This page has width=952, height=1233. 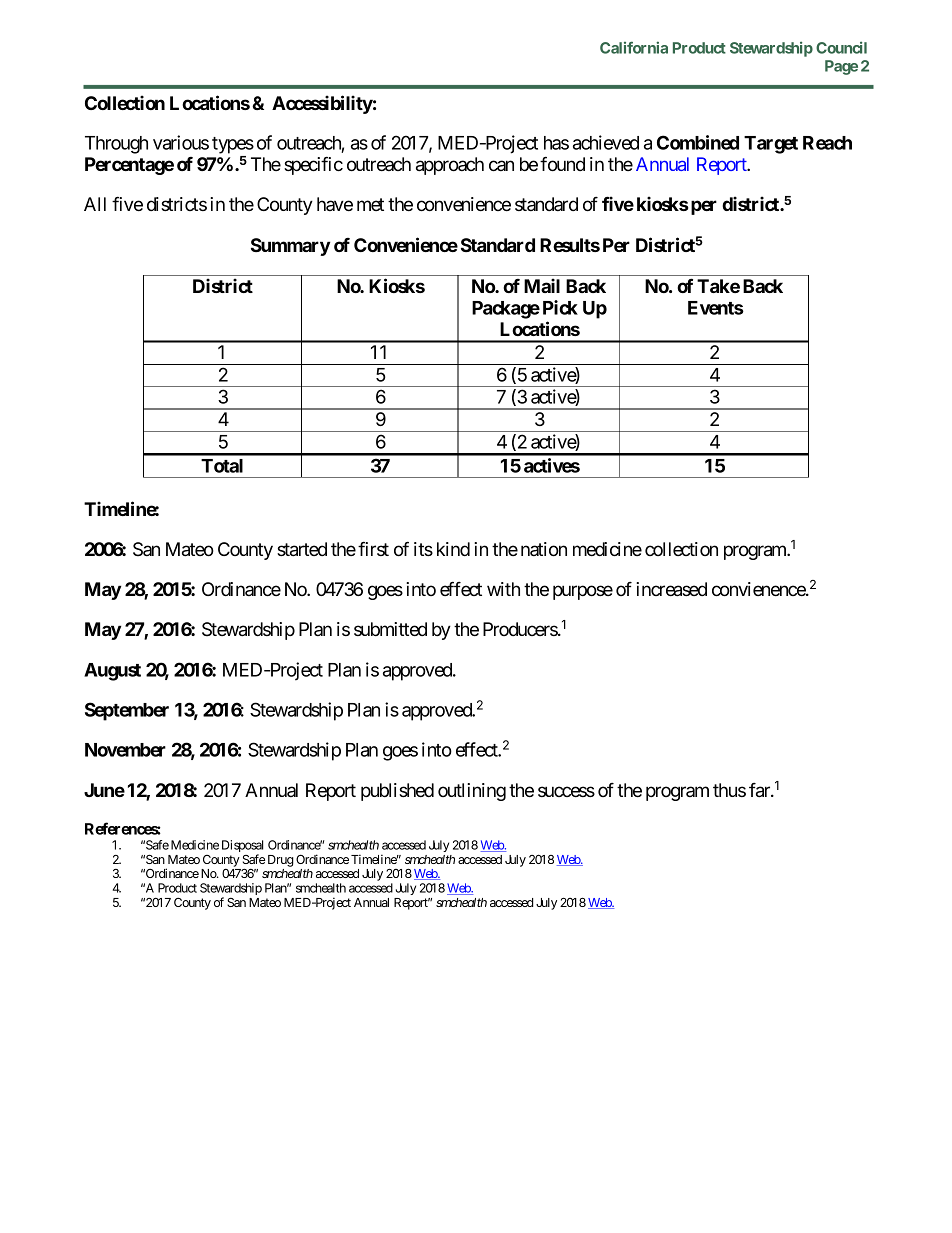 I want to click on California, so click(x=634, y=47).
